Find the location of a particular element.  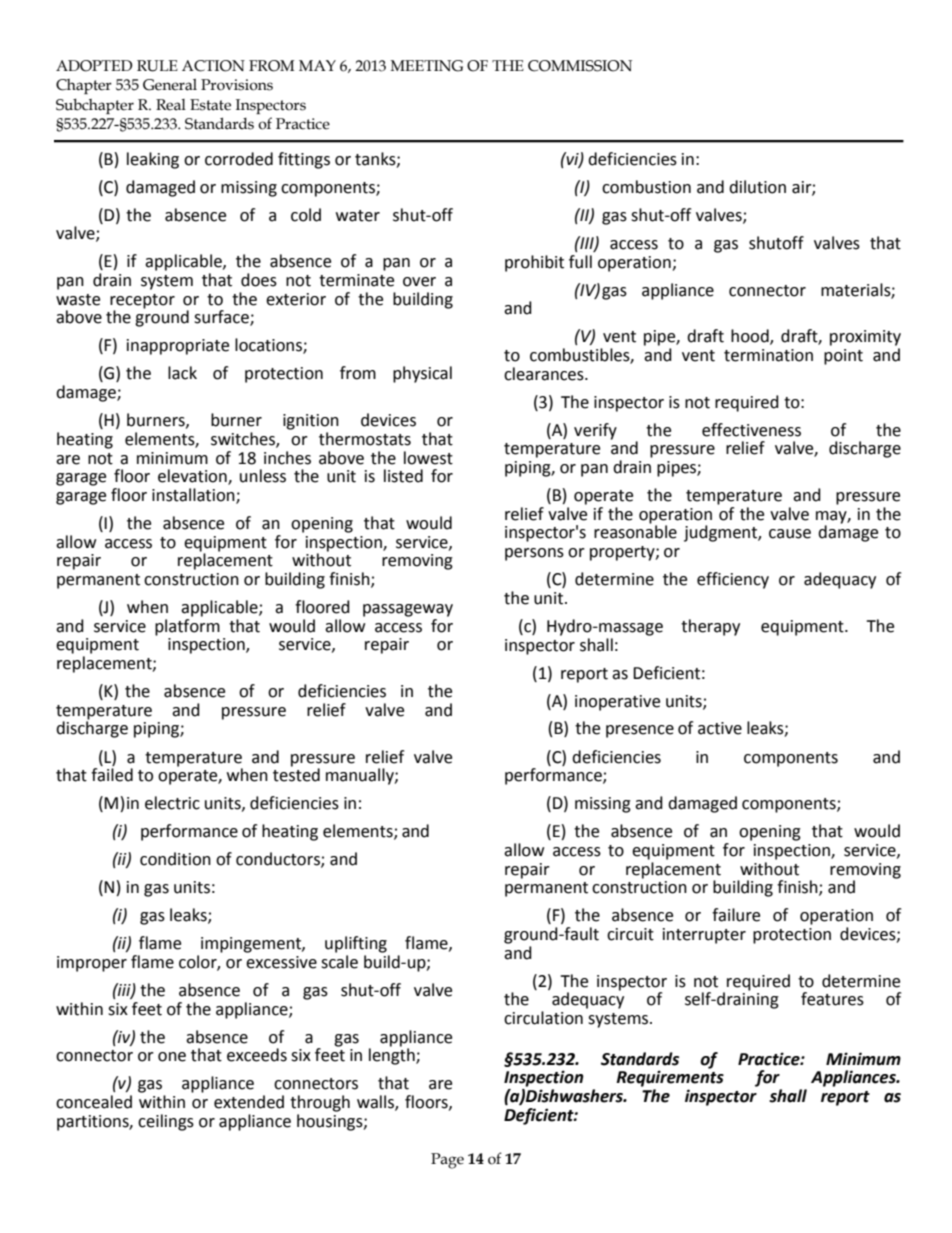

platform is located at coordinates (187, 626).
